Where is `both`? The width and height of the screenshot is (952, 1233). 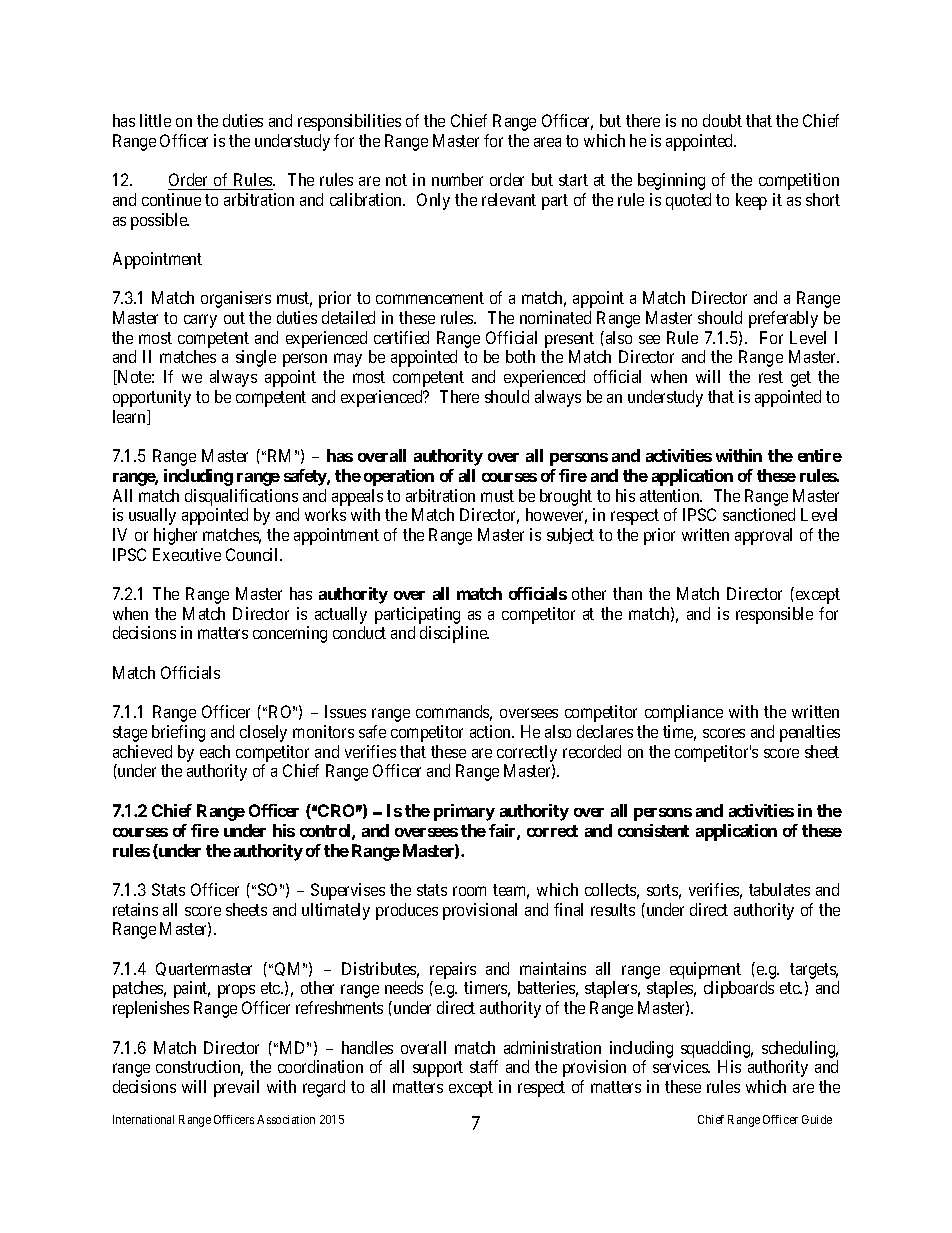
both is located at coordinates (520, 356).
